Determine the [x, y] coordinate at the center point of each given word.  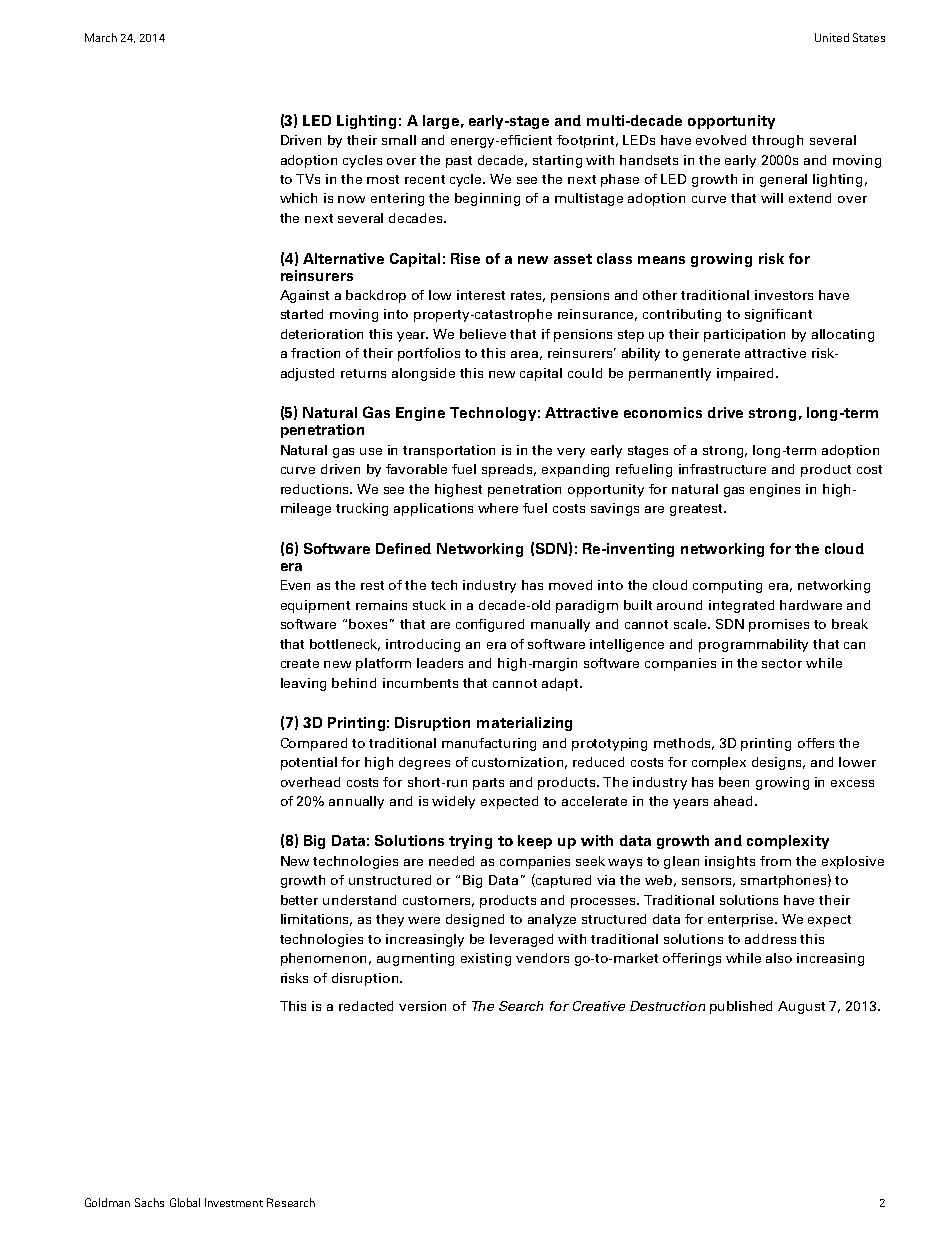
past [459, 162]
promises [779, 625]
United [832, 37]
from [775, 861]
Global [185, 1202]
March [101, 37]
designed [475, 920]
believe [483, 334]
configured [490, 625]
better [299, 900]
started [302, 314]
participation [744, 335]
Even [295, 585]
